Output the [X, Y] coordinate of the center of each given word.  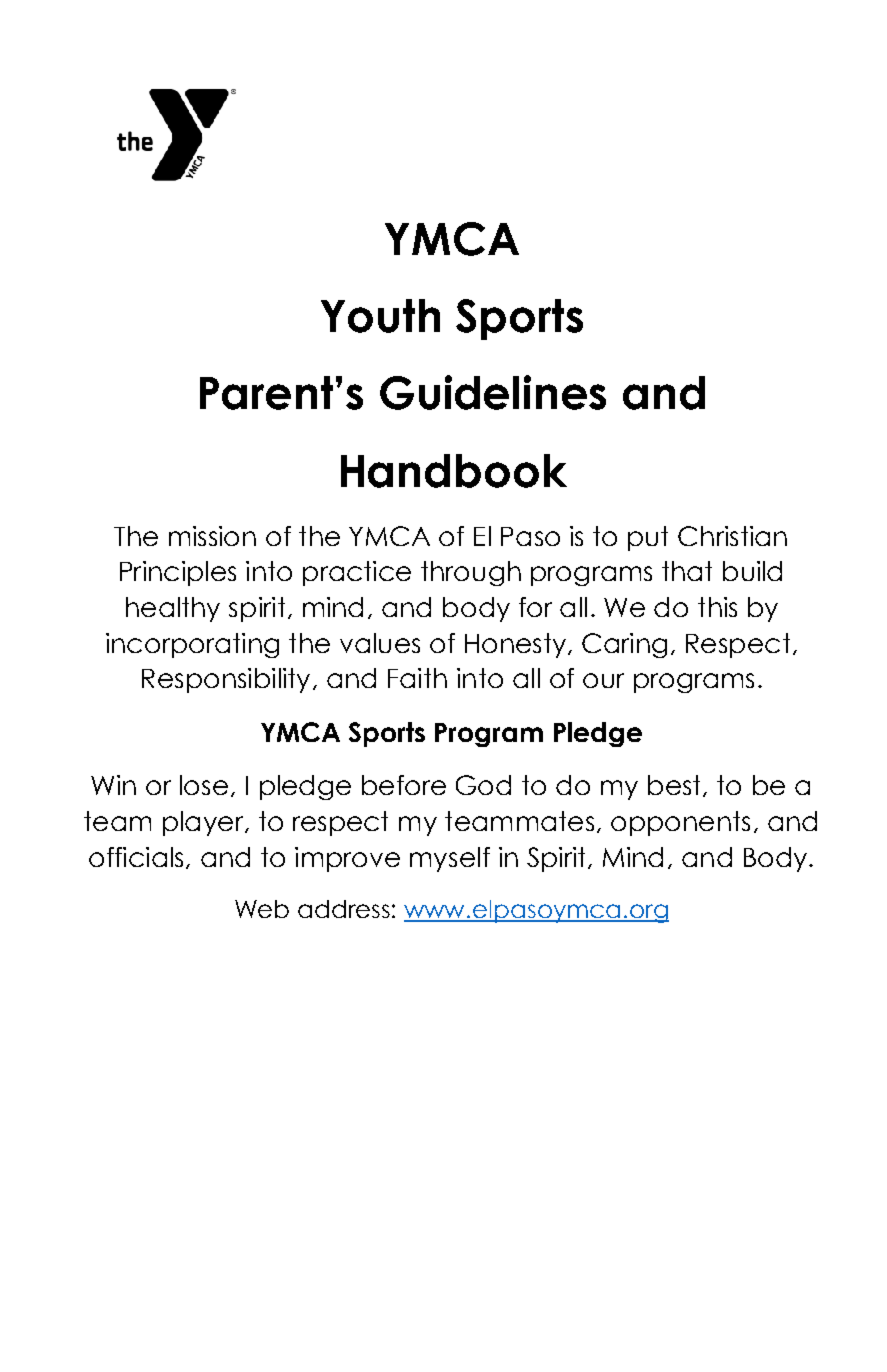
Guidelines [493, 392]
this [717, 607]
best [676, 786]
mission [212, 536]
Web [262, 909]
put [648, 538]
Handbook [454, 471]
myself [450, 859]
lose [204, 785]
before [404, 785]
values [380, 643]
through [471, 573]
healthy [173, 609]
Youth [380, 316]
